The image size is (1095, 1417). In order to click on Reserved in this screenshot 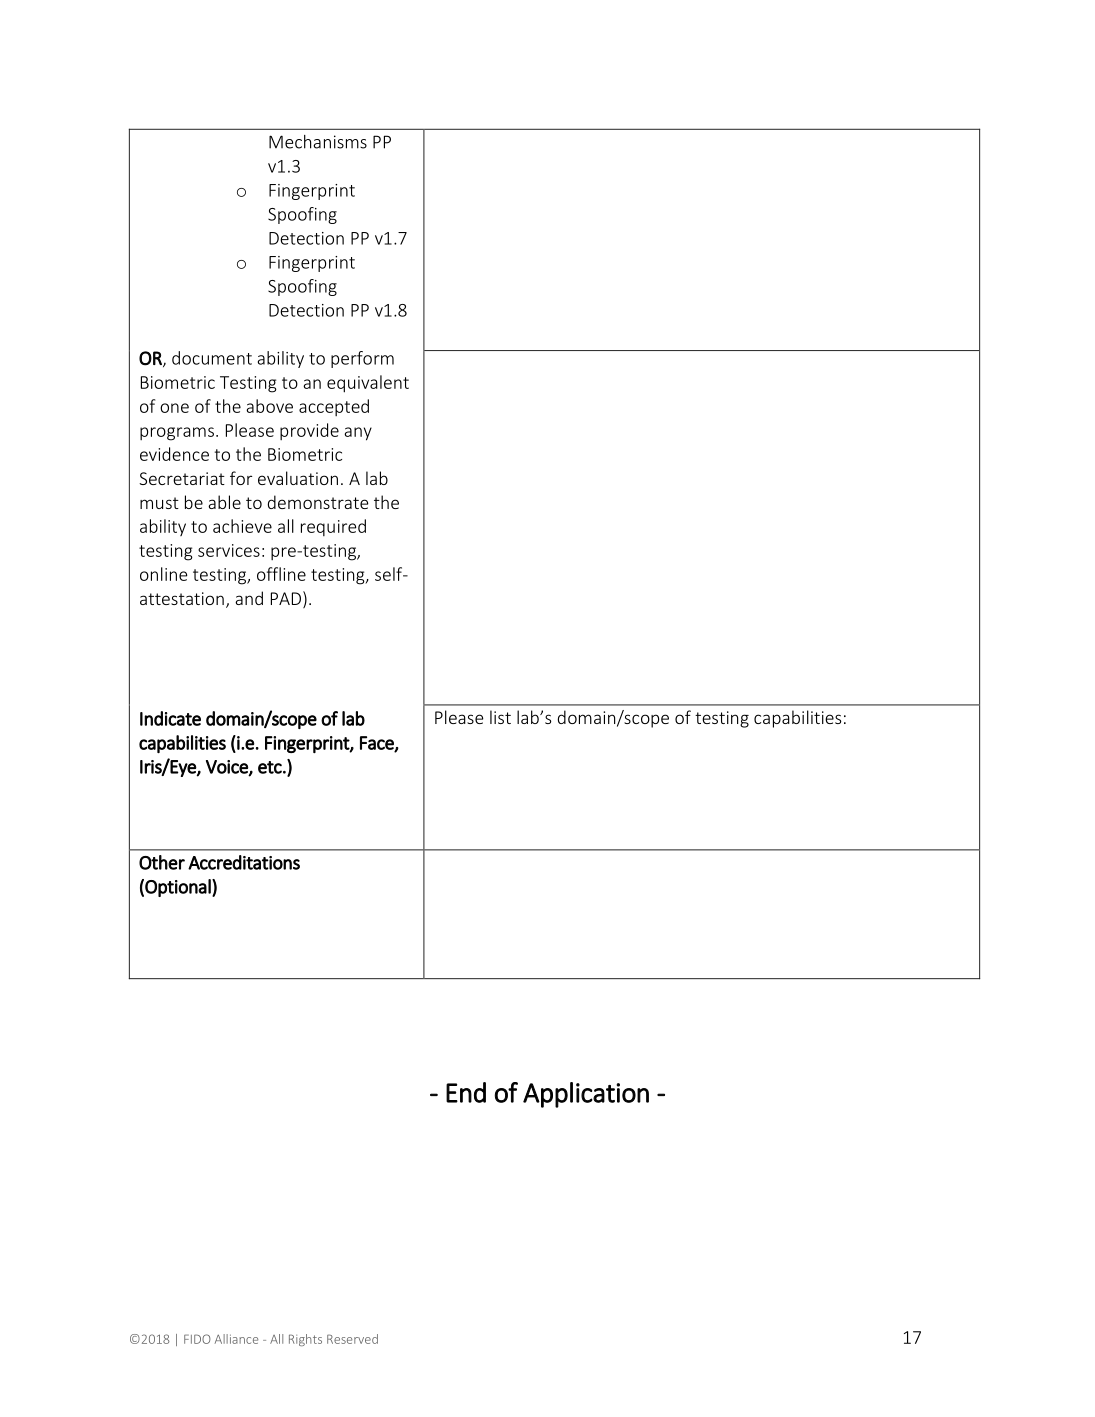, I will do `click(352, 1339)`.
